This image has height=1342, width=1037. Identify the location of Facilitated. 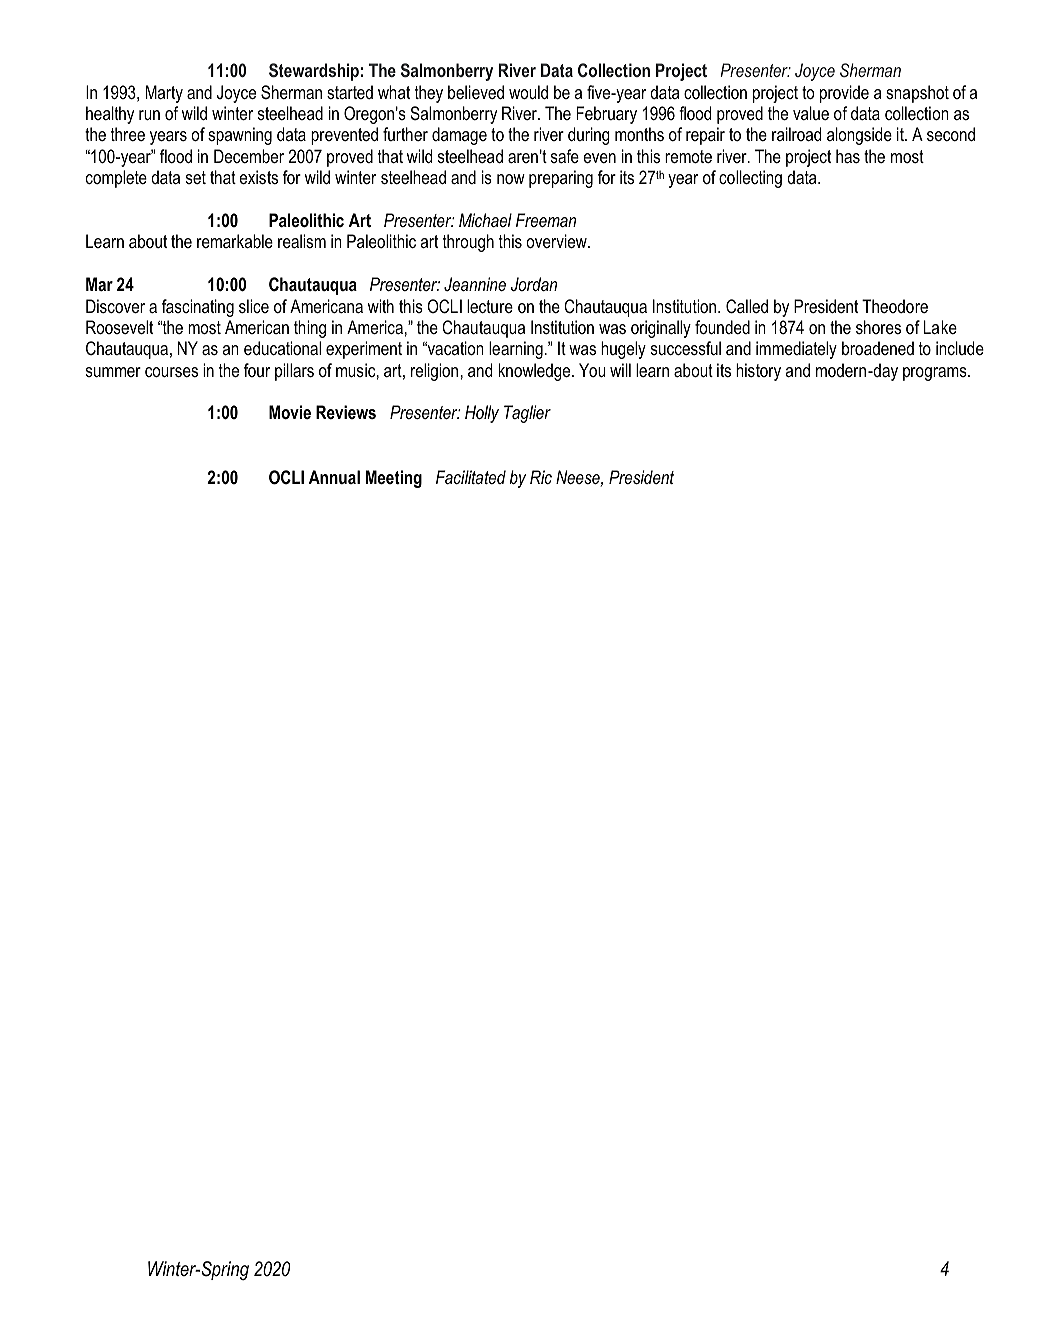
(471, 477).
